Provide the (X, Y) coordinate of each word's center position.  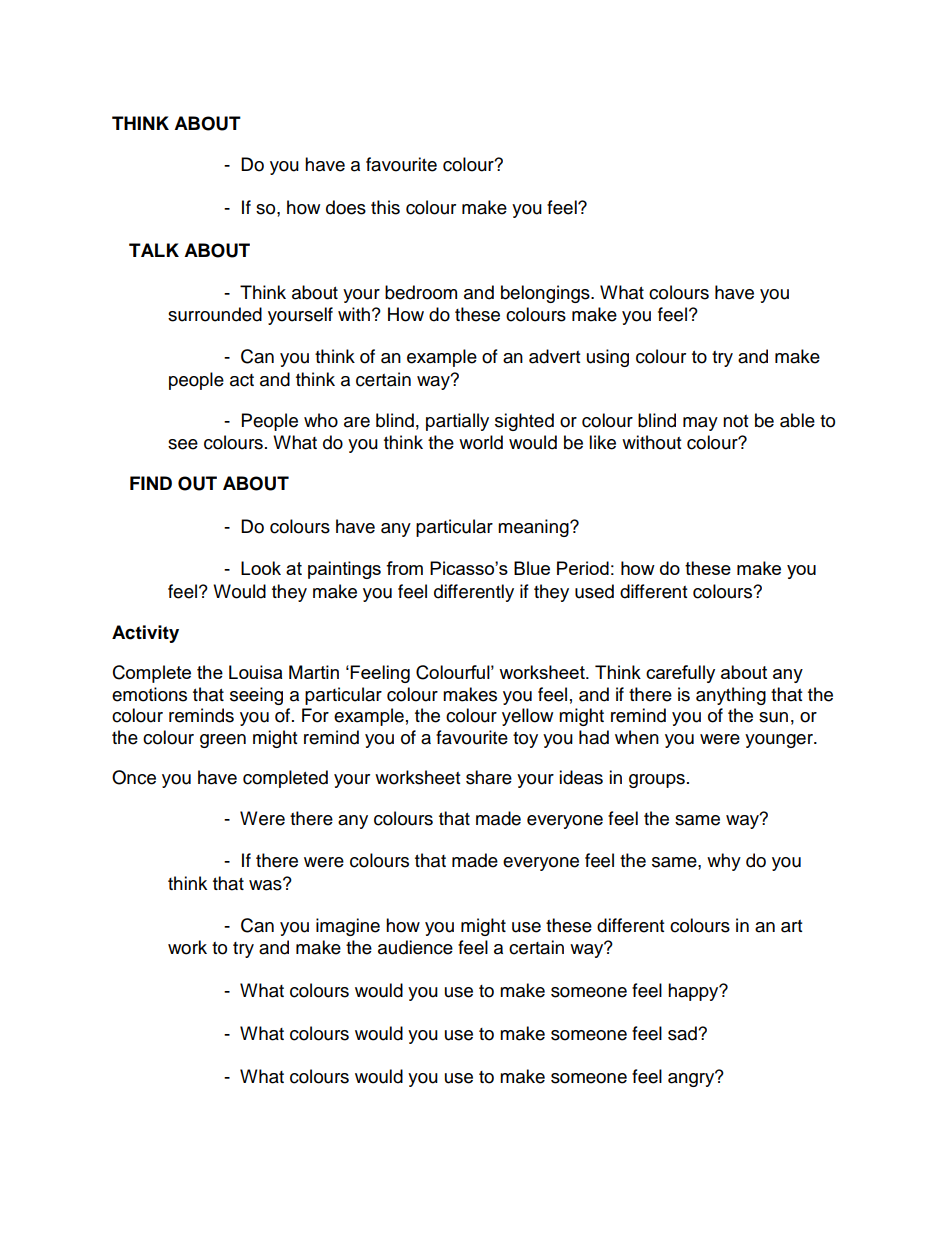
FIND (151, 483)
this (385, 207)
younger (780, 741)
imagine (348, 927)
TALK (154, 250)
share (489, 777)
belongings (546, 294)
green (223, 741)
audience (415, 947)
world (481, 442)
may (700, 424)
